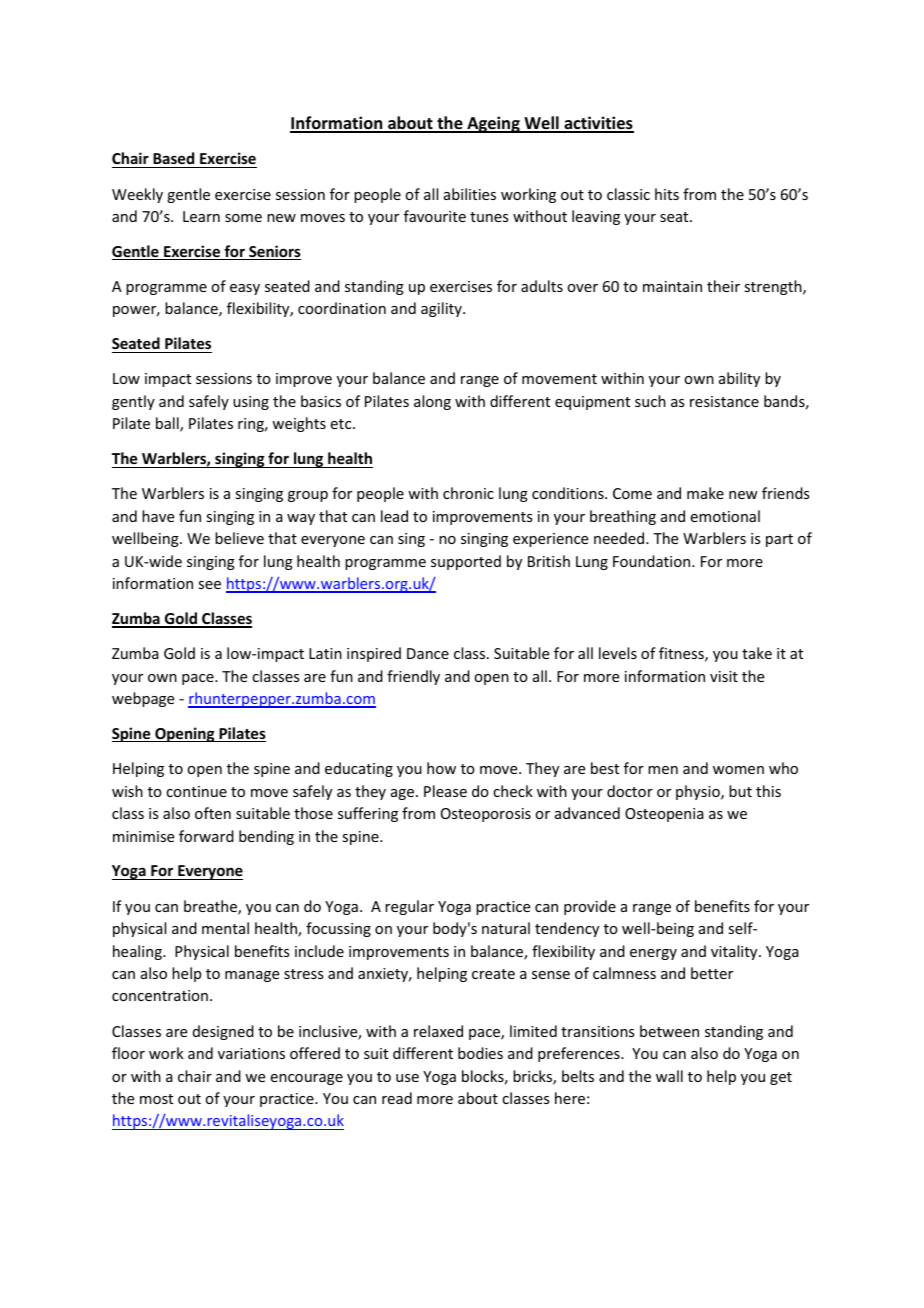  Describe the element at coordinates (493, 124) in the page. I see `Ageing` at that location.
